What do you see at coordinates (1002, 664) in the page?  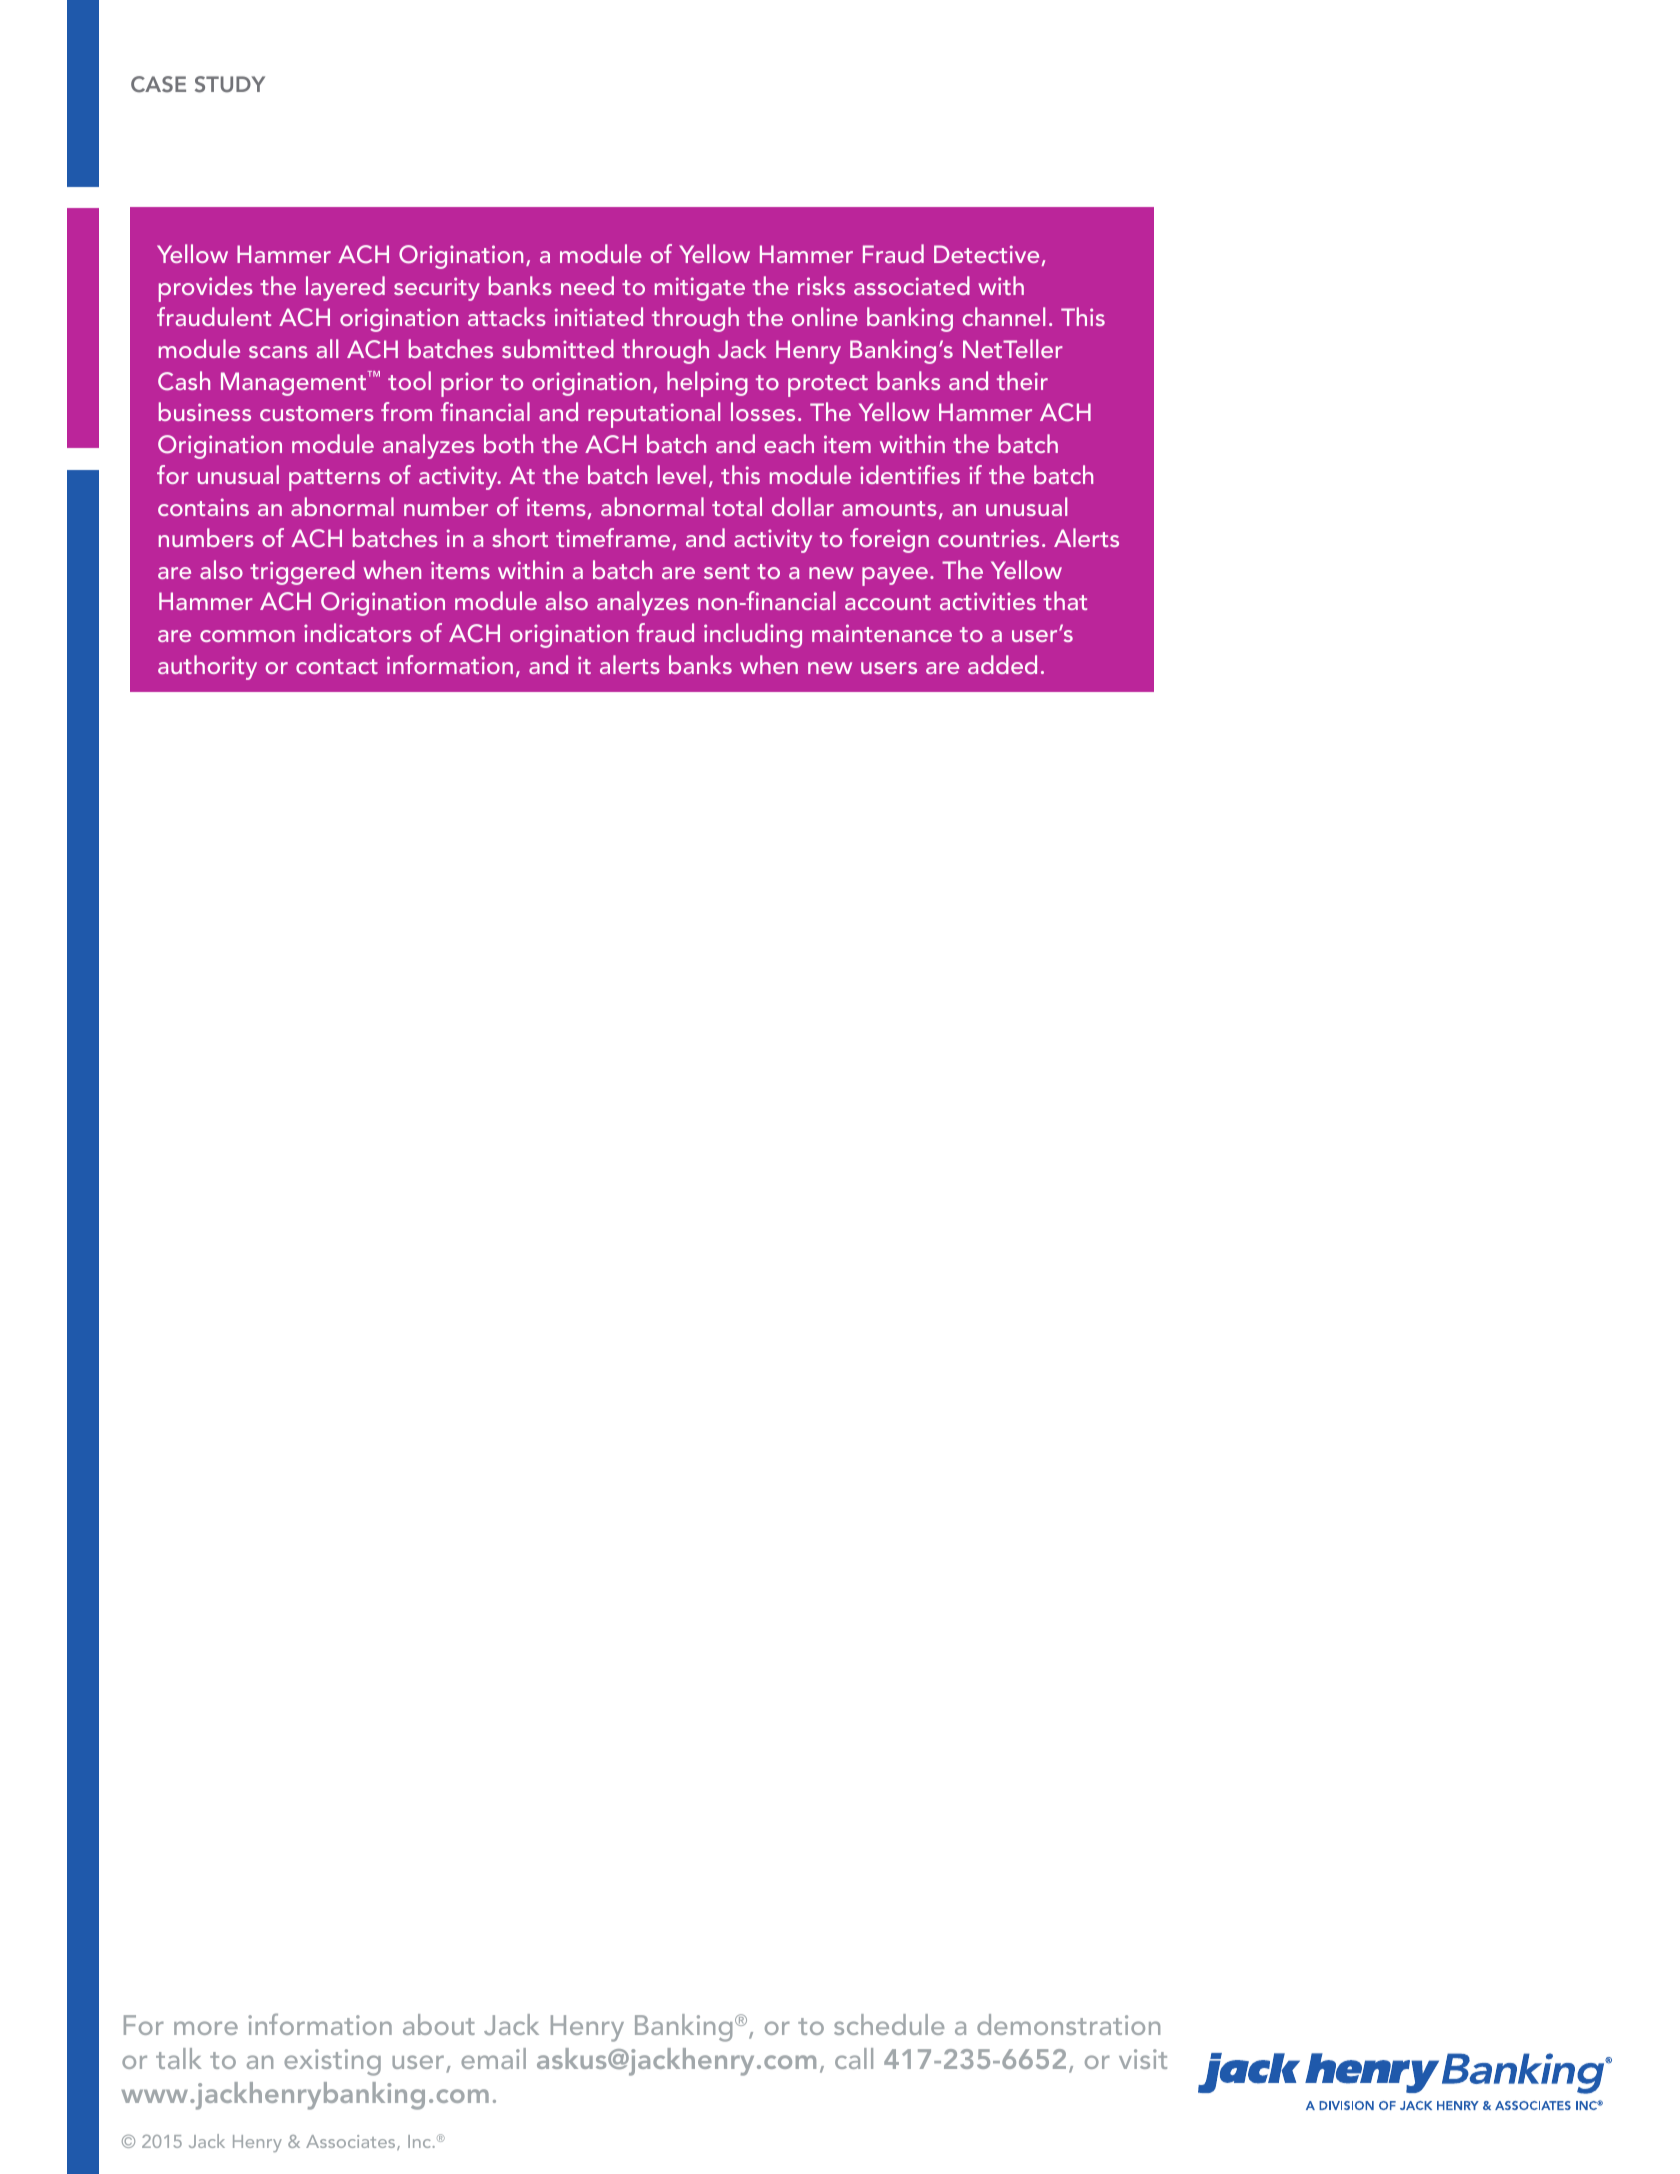 I see `added` at bounding box center [1002, 664].
